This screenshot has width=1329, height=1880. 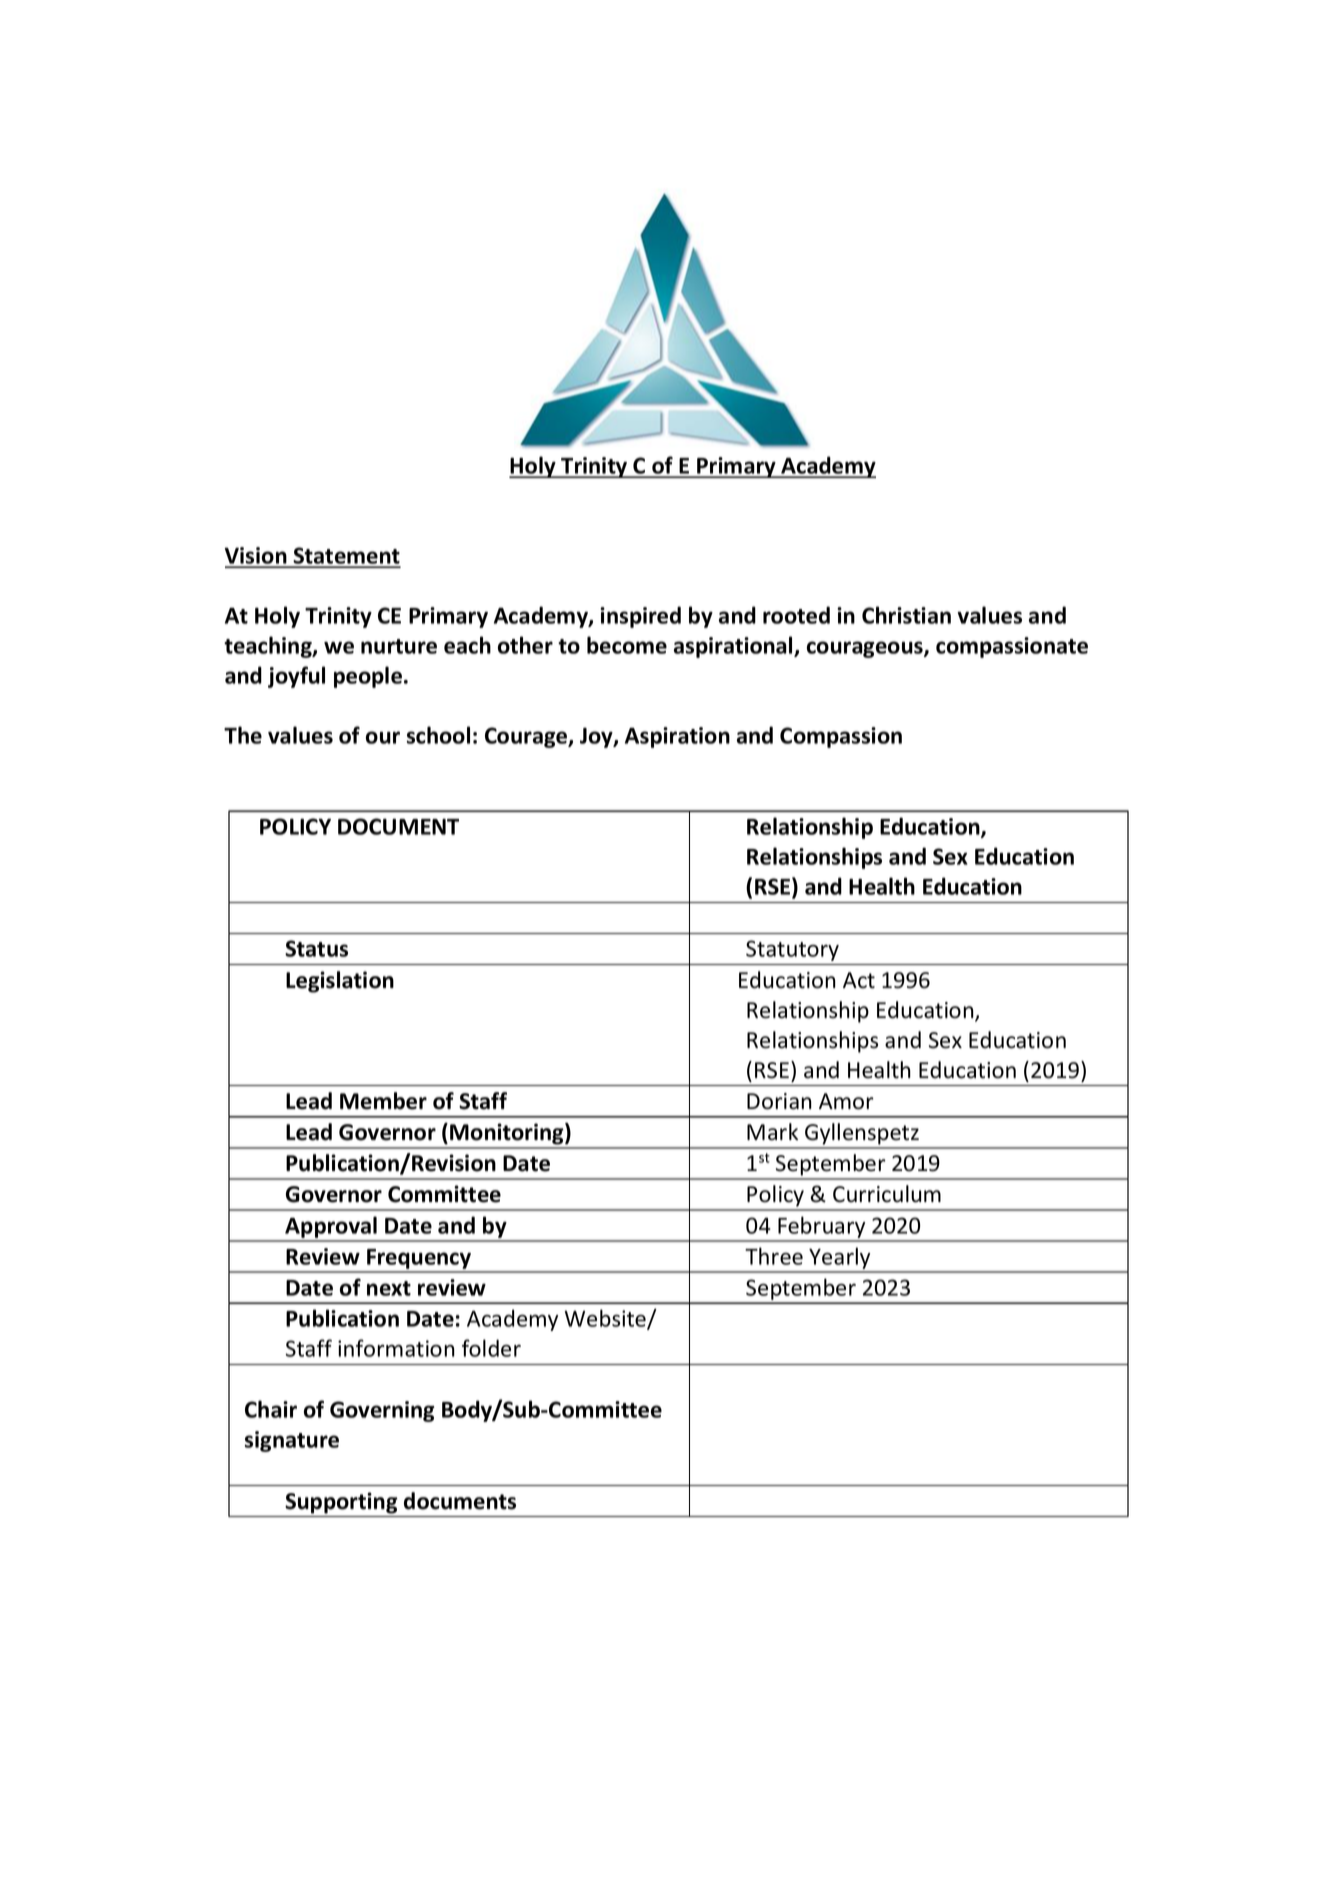 I want to click on next, so click(x=389, y=1288).
